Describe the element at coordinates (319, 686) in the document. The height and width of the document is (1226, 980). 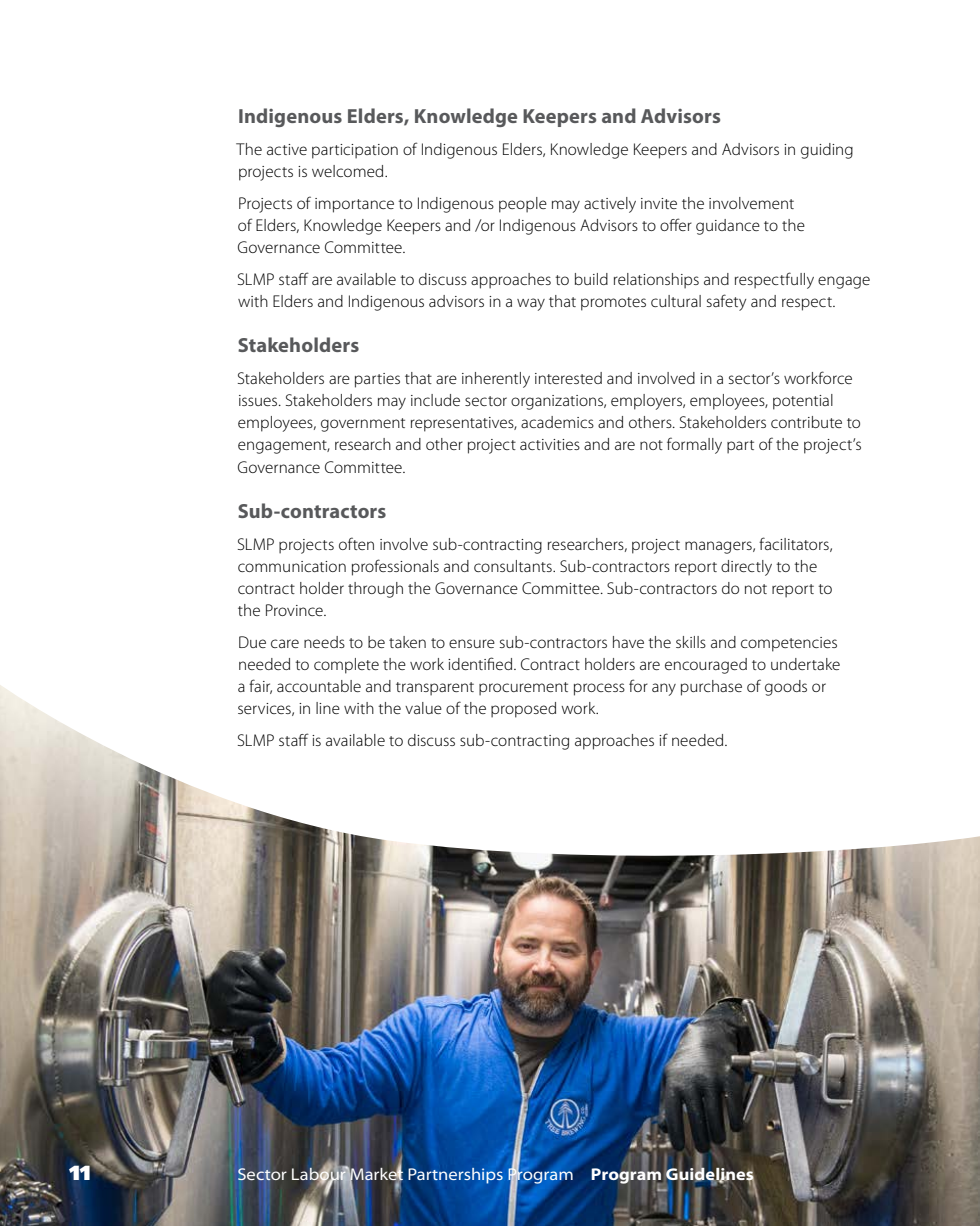
I see `accountable` at that location.
